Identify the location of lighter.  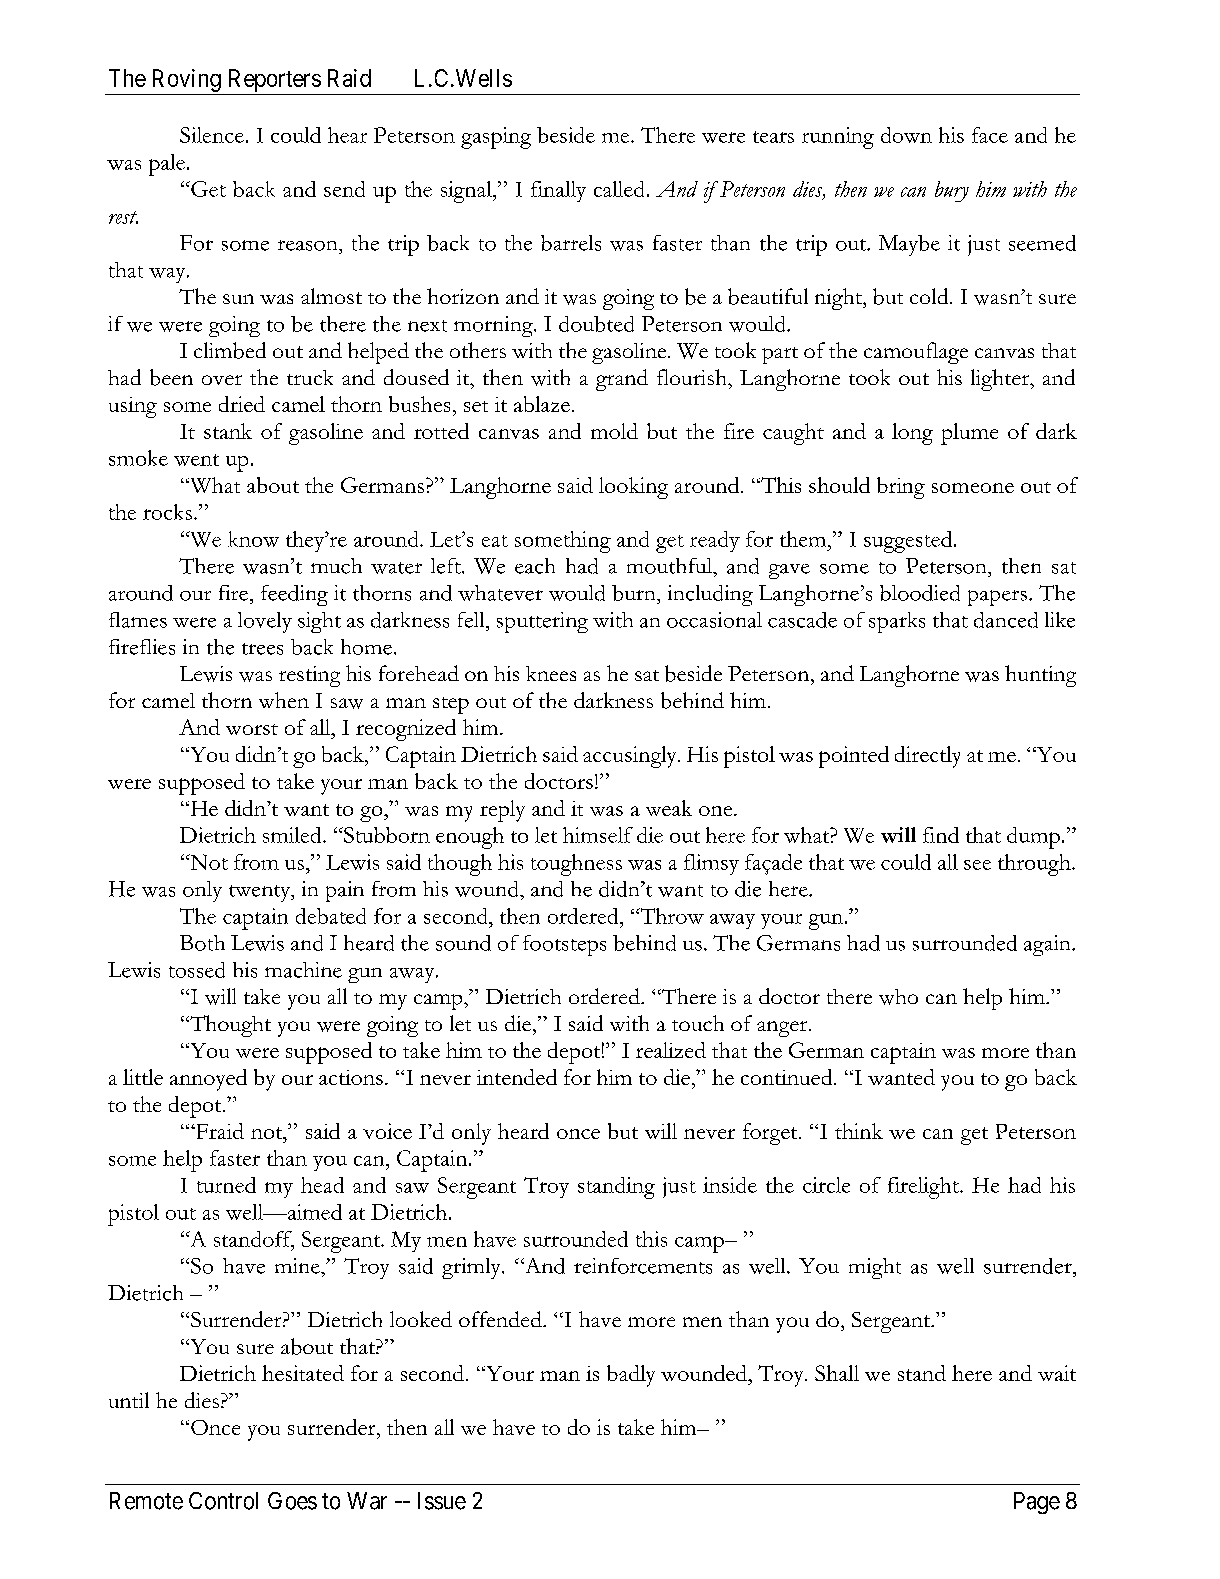
(1001, 380).
